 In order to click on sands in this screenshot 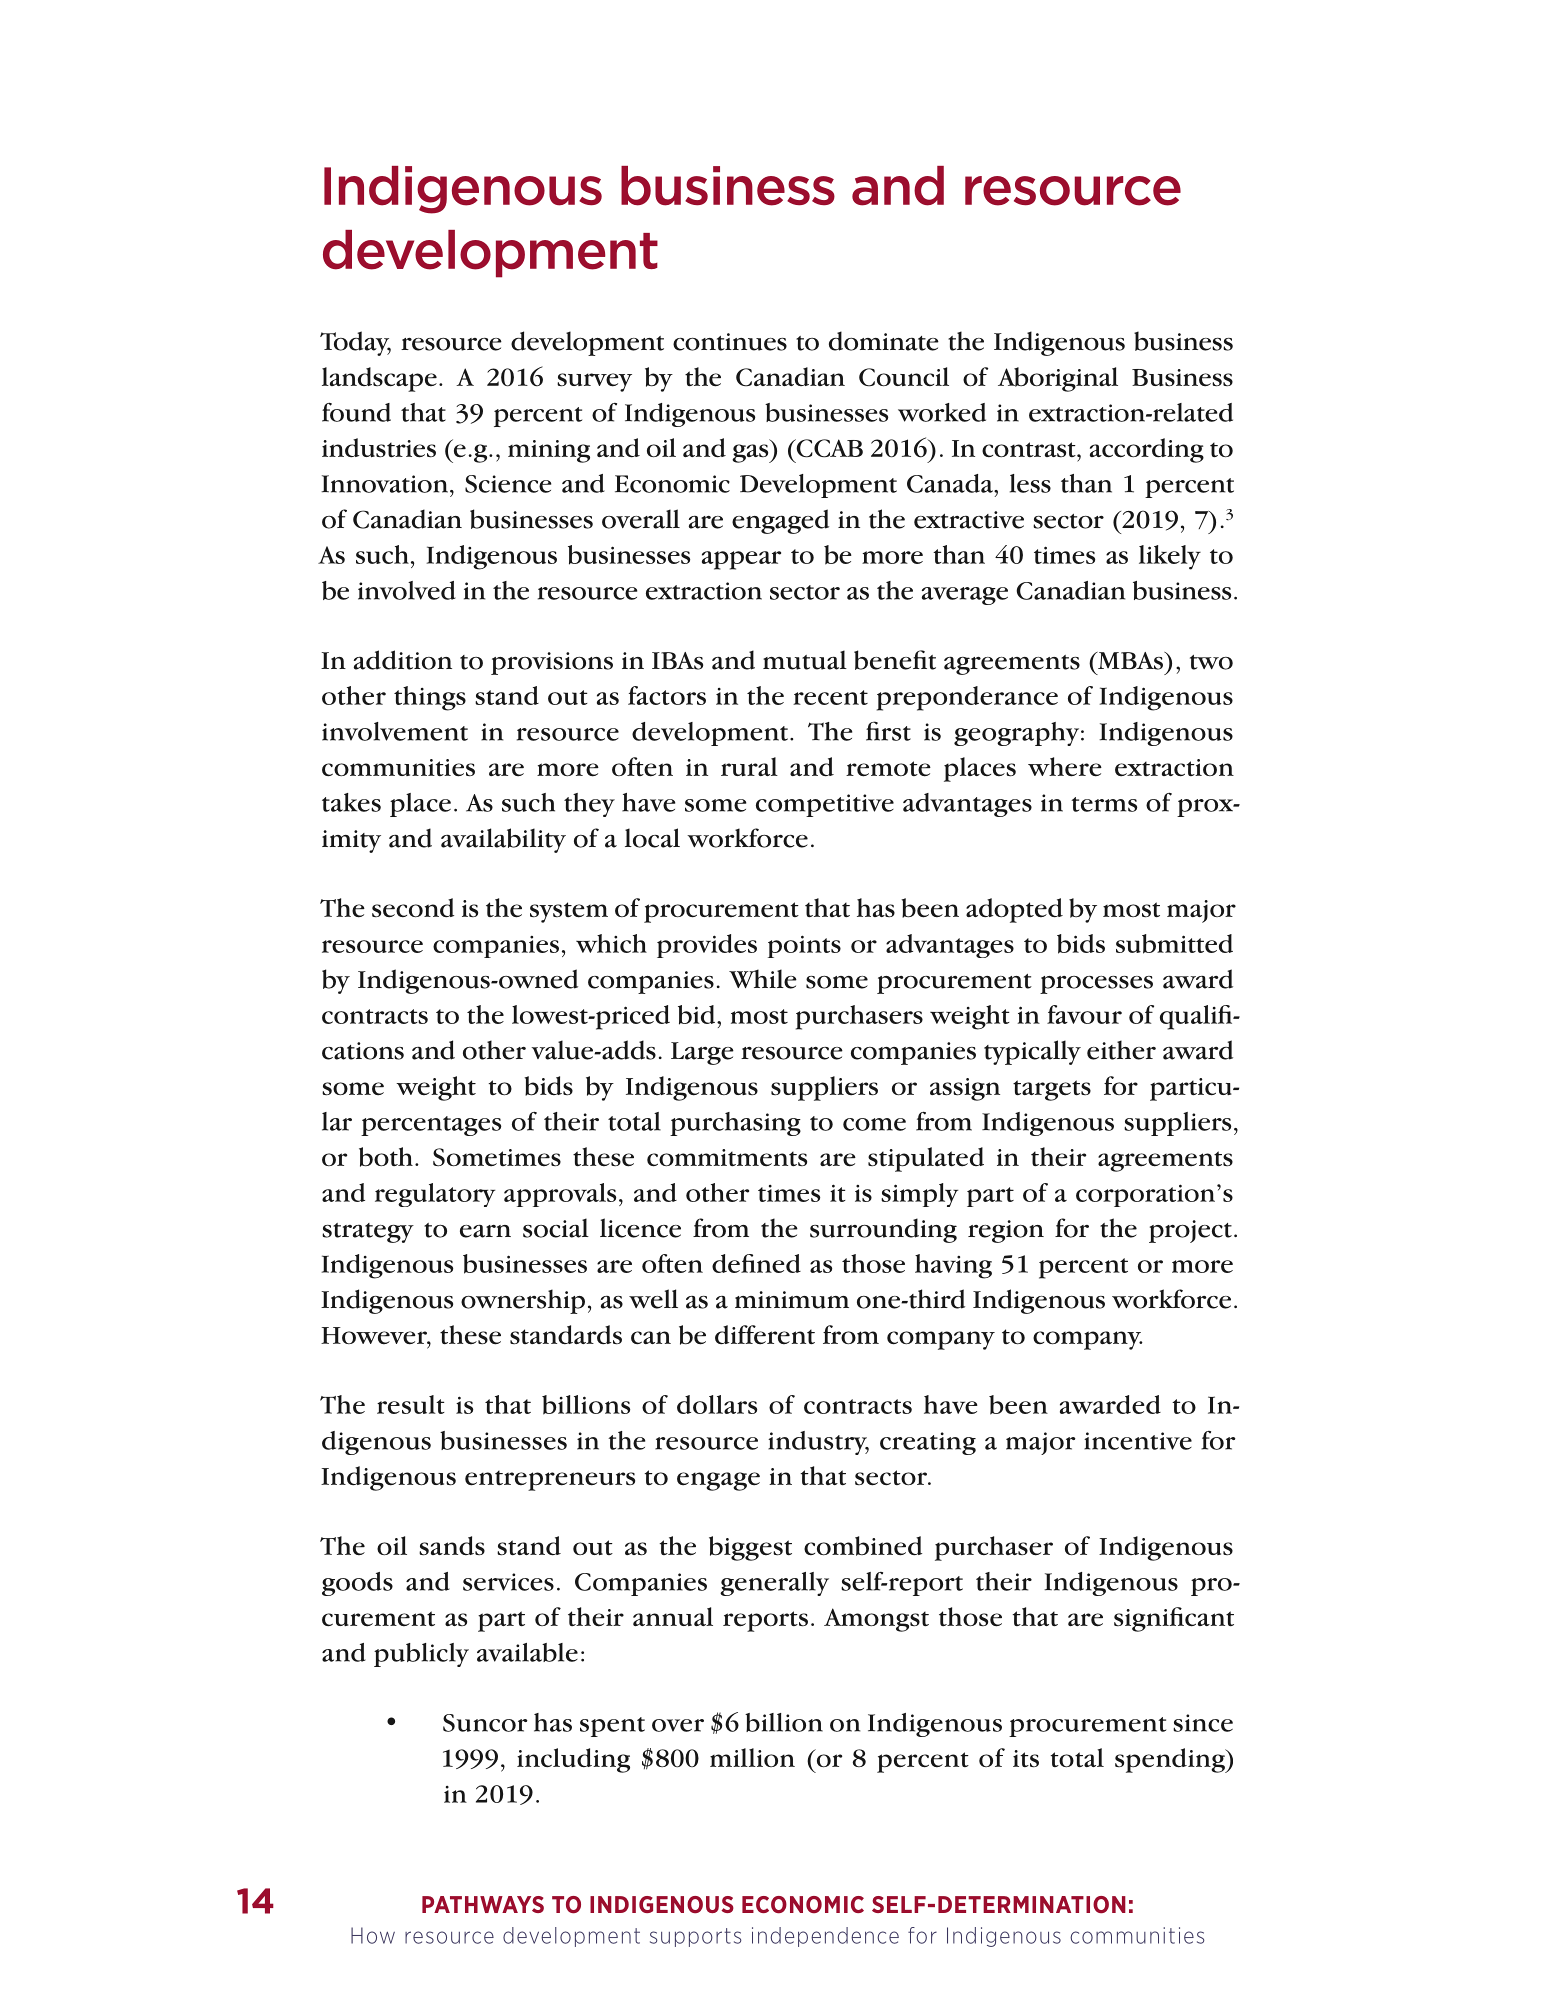, I will do `click(452, 1546)`.
